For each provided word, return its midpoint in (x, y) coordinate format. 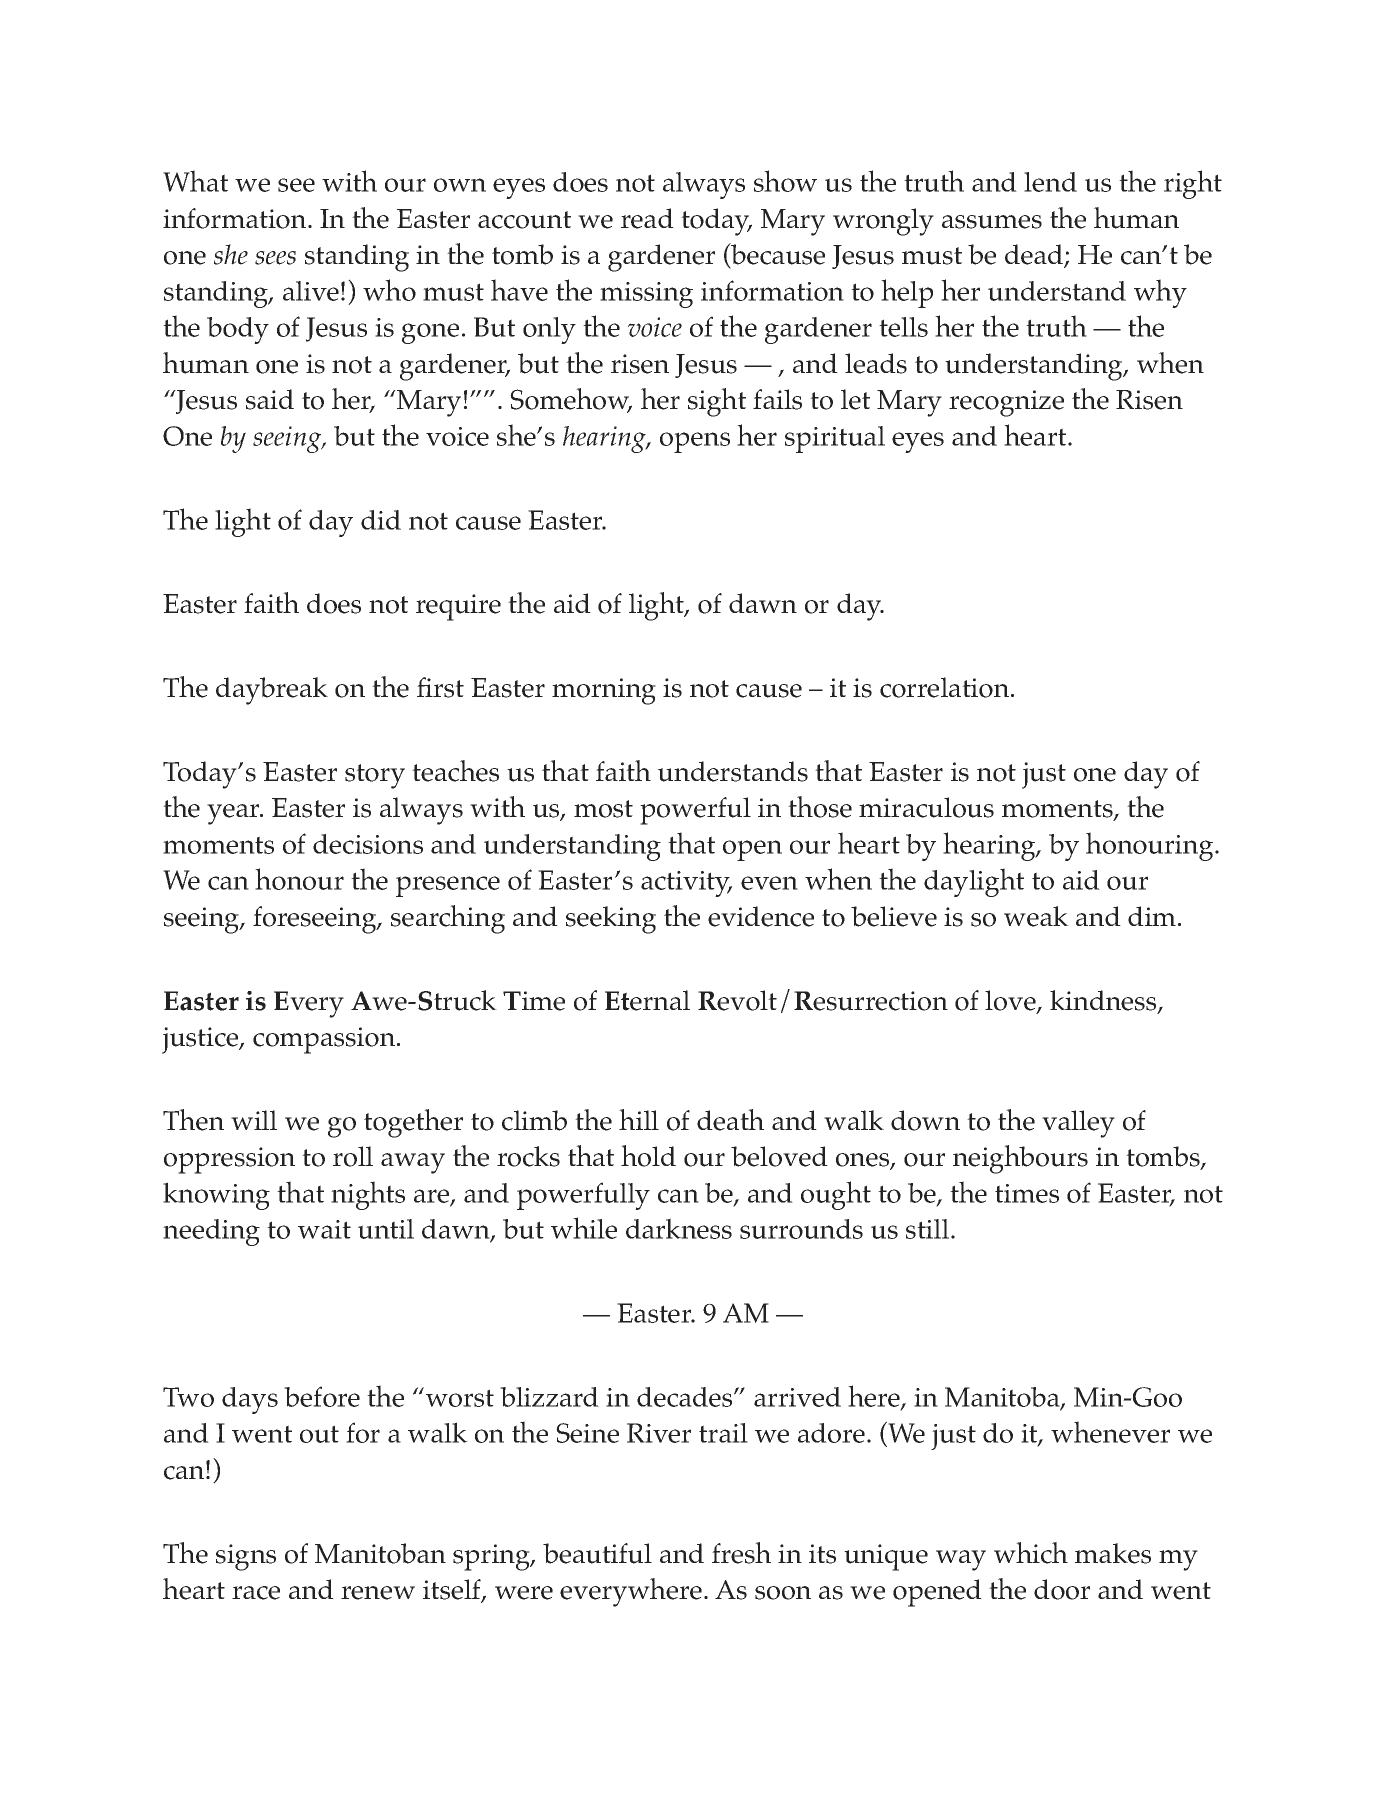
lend (1050, 182)
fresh (741, 1553)
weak (1036, 916)
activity (686, 884)
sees (275, 258)
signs (246, 1557)
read (647, 218)
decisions (368, 844)
